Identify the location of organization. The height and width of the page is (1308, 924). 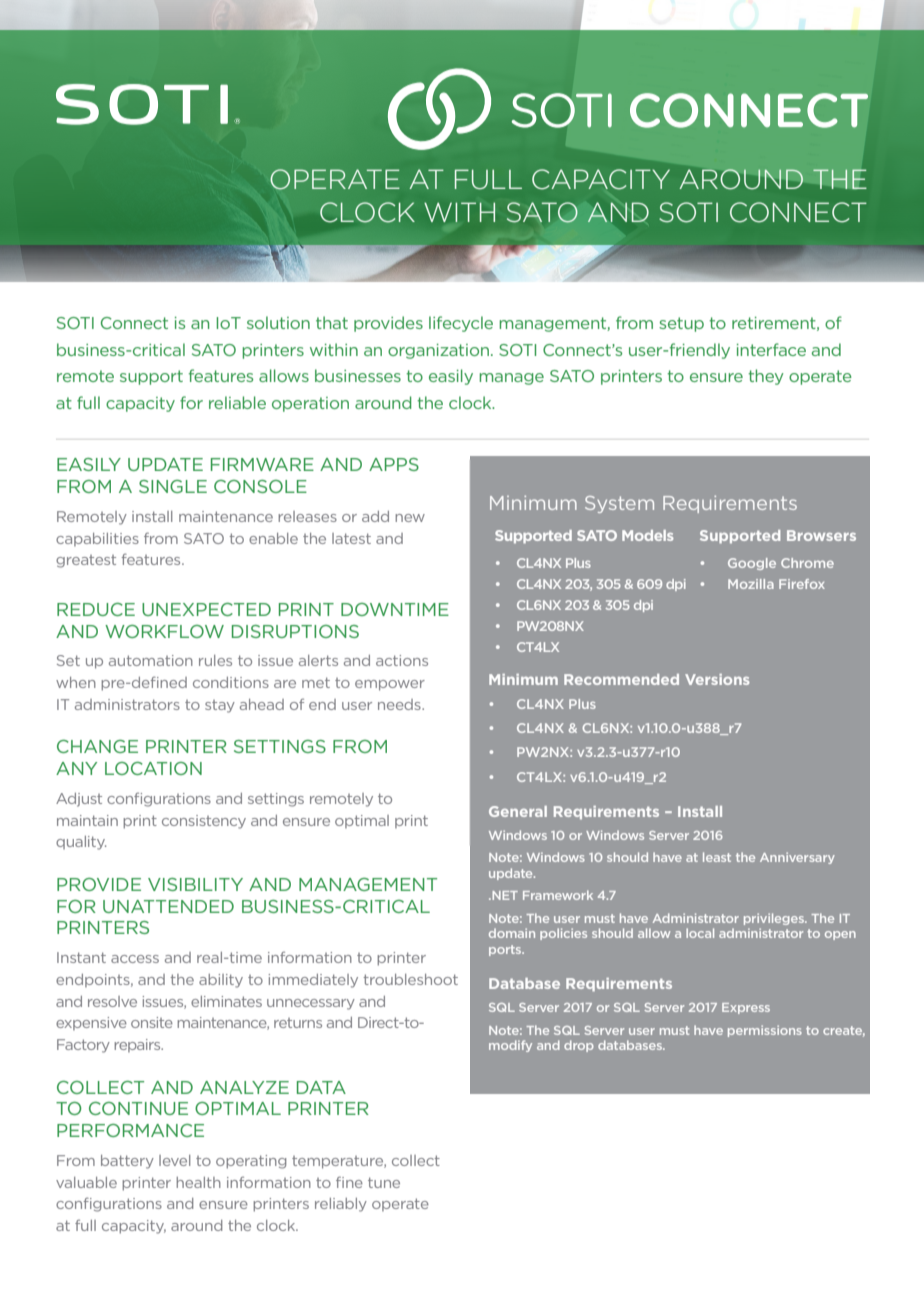
(438, 351).
